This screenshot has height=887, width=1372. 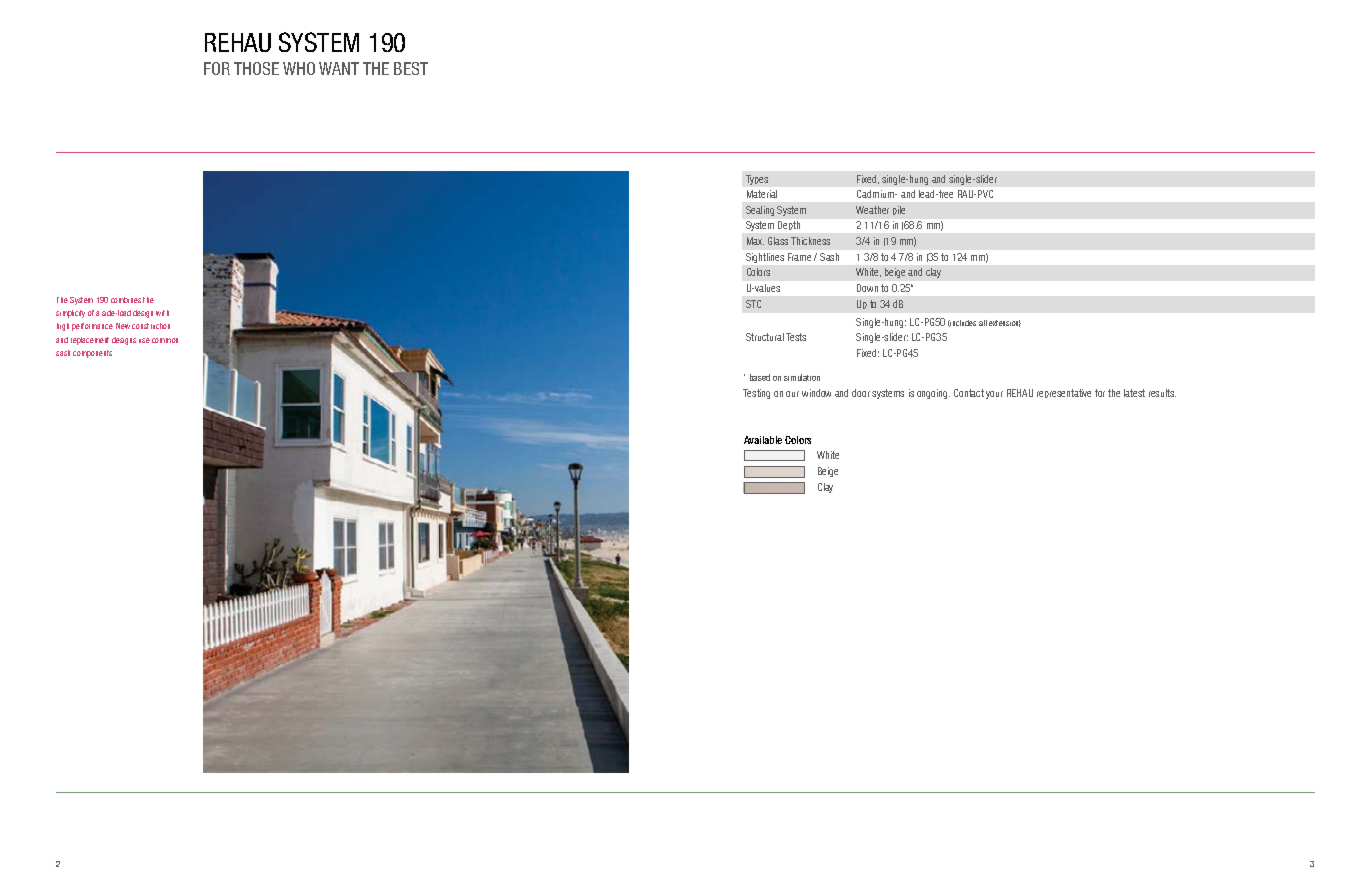 What do you see at coordinates (92, 354) in the screenshot?
I see `components` at bounding box center [92, 354].
